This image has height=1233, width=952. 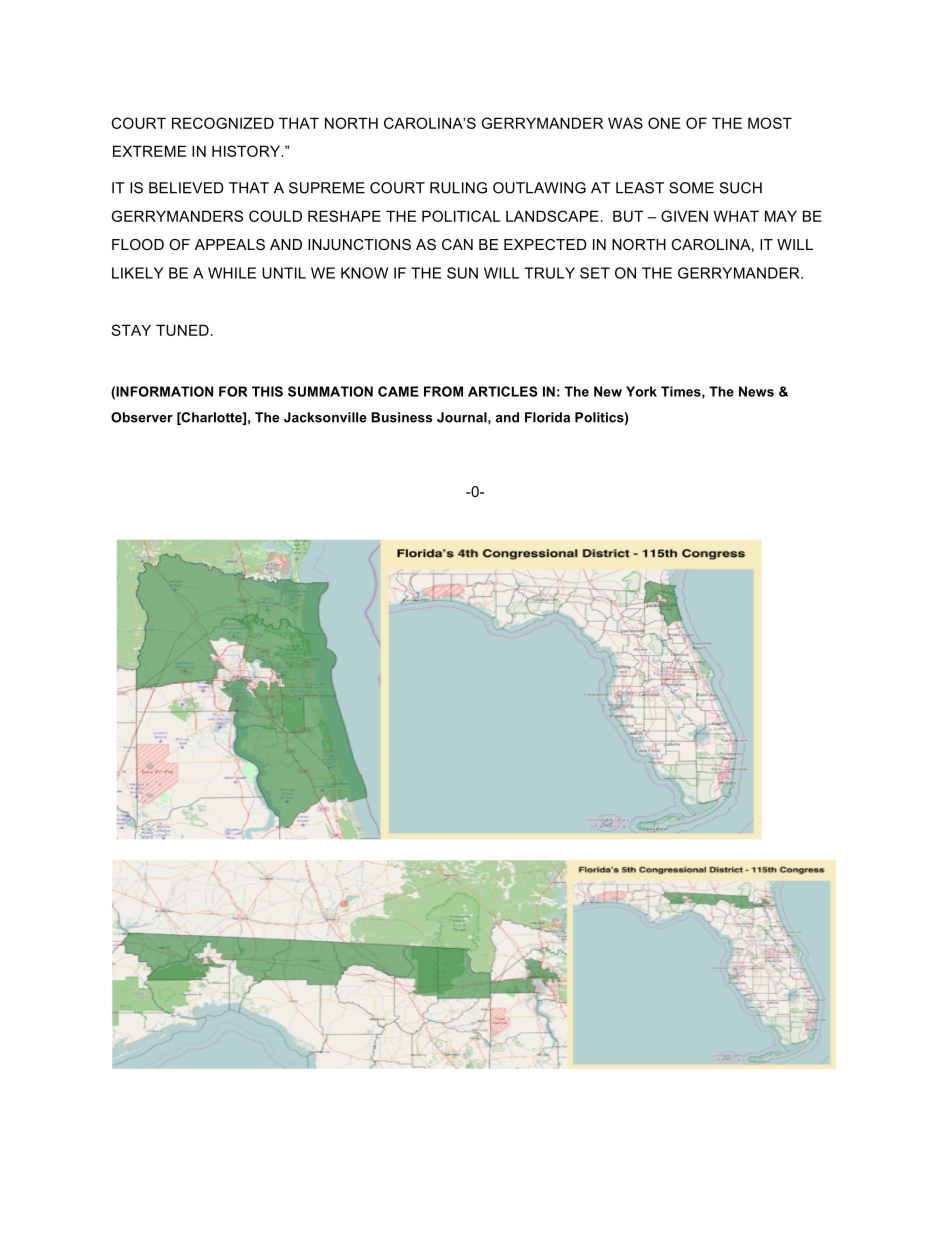 I want to click on WHILE, so click(x=232, y=273).
